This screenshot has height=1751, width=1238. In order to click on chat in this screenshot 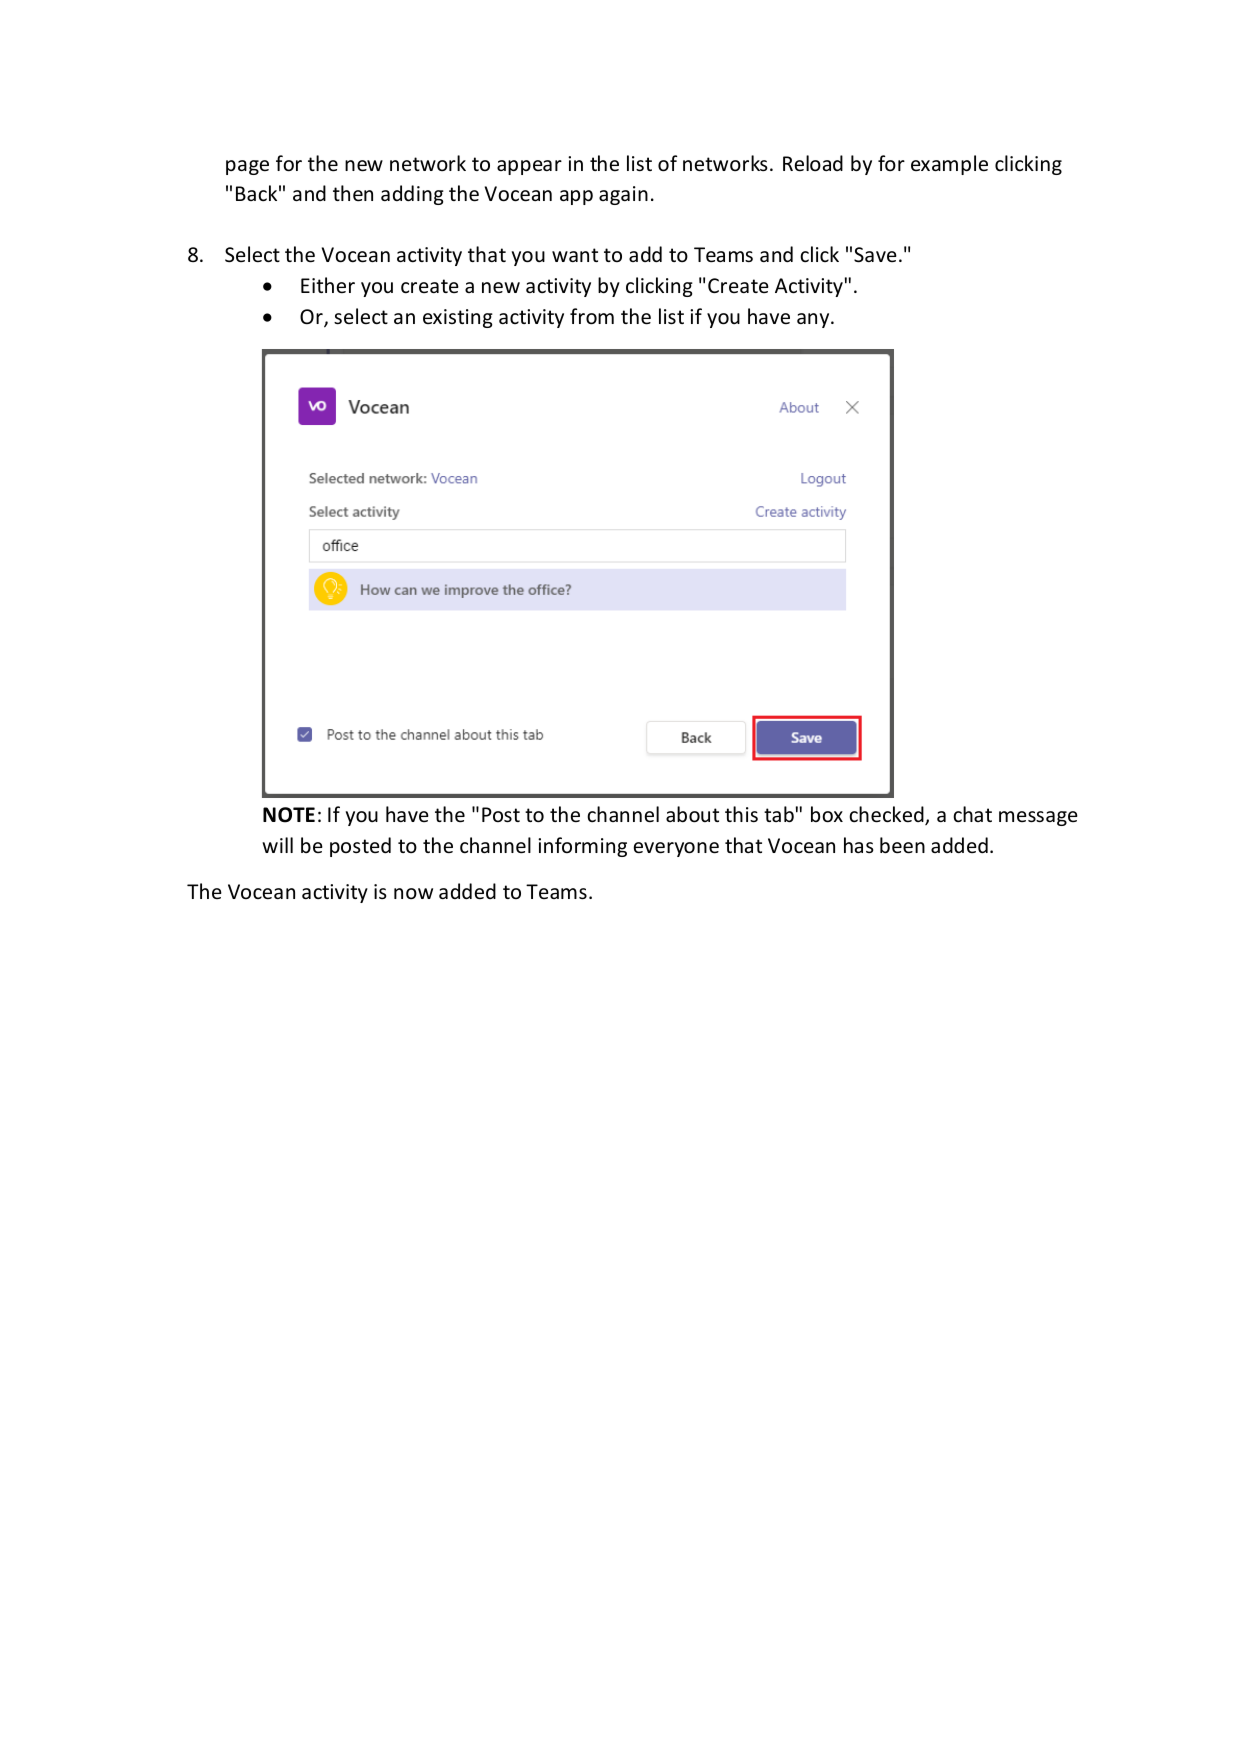, I will do `click(972, 814)`.
